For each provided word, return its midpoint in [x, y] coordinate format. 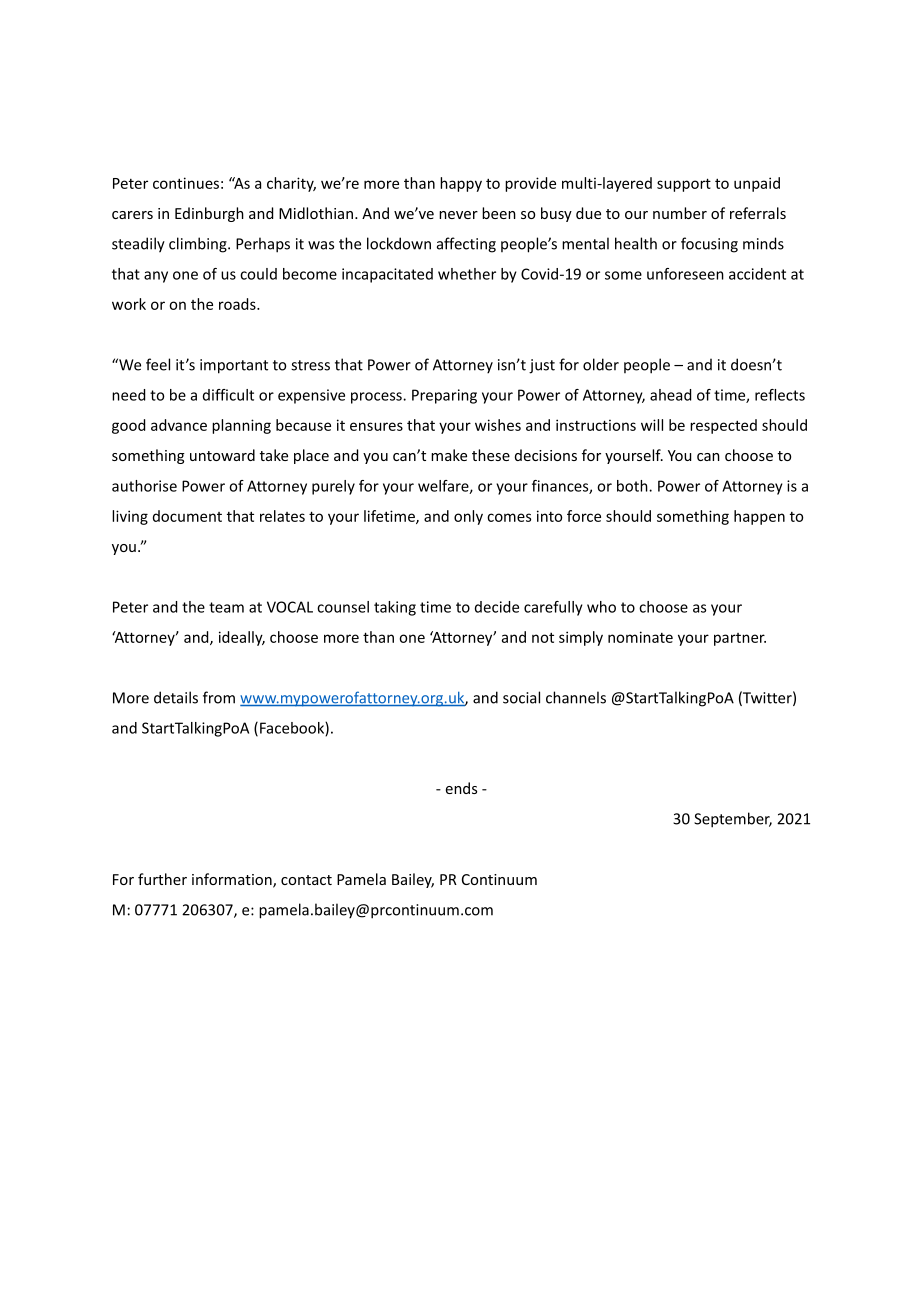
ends [461, 788]
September [733, 820]
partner [740, 639]
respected [723, 426]
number [680, 213]
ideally [242, 638]
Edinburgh [209, 214]
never [458, 215]
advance [179, 425]
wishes [498, 425]
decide [497, 607]
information [233, 880]
